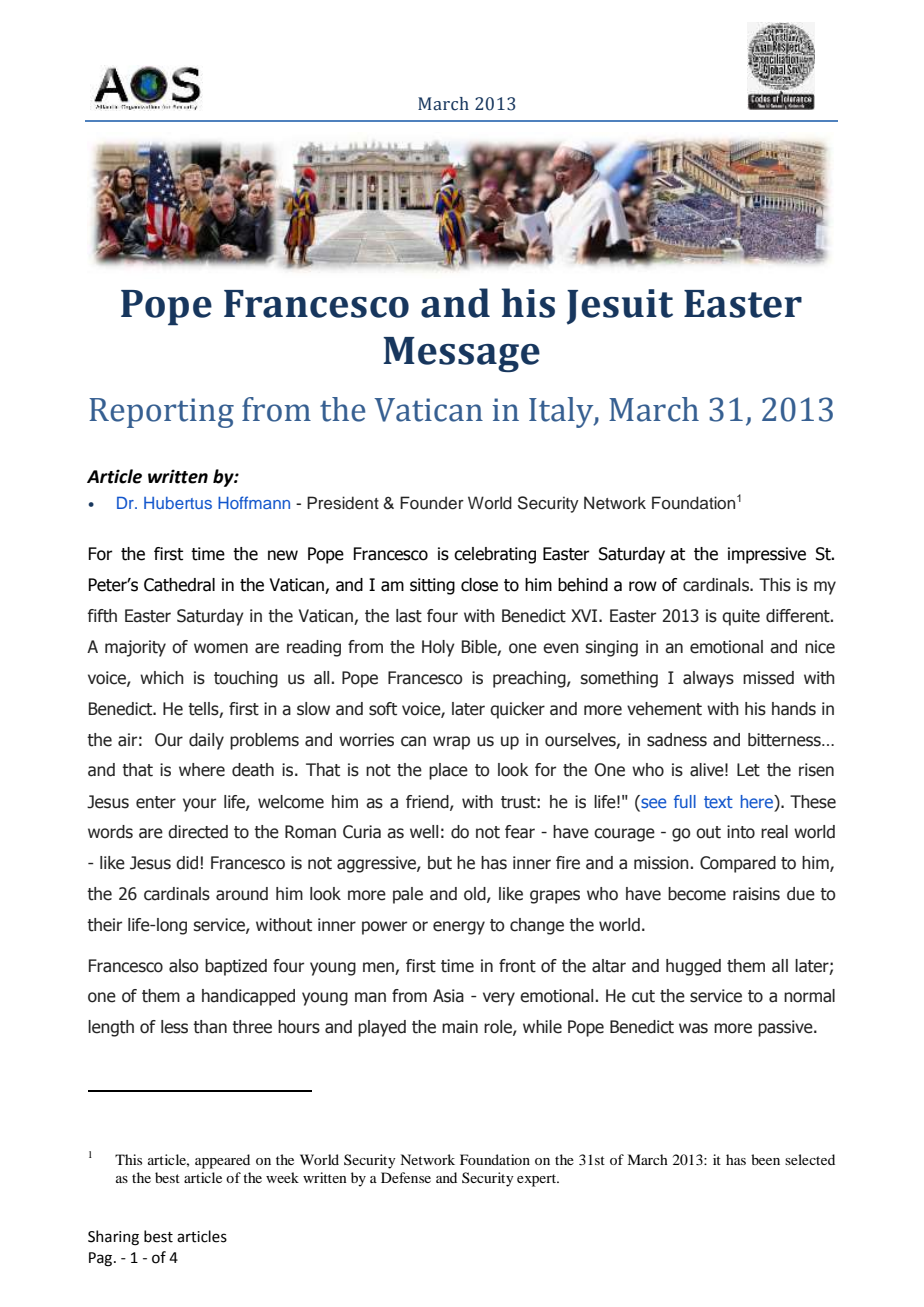 This image has height=1307, width=924. What do you see at coordinates (461, 354) in the image?
I see `Message` at bounding box center [461, 354].
